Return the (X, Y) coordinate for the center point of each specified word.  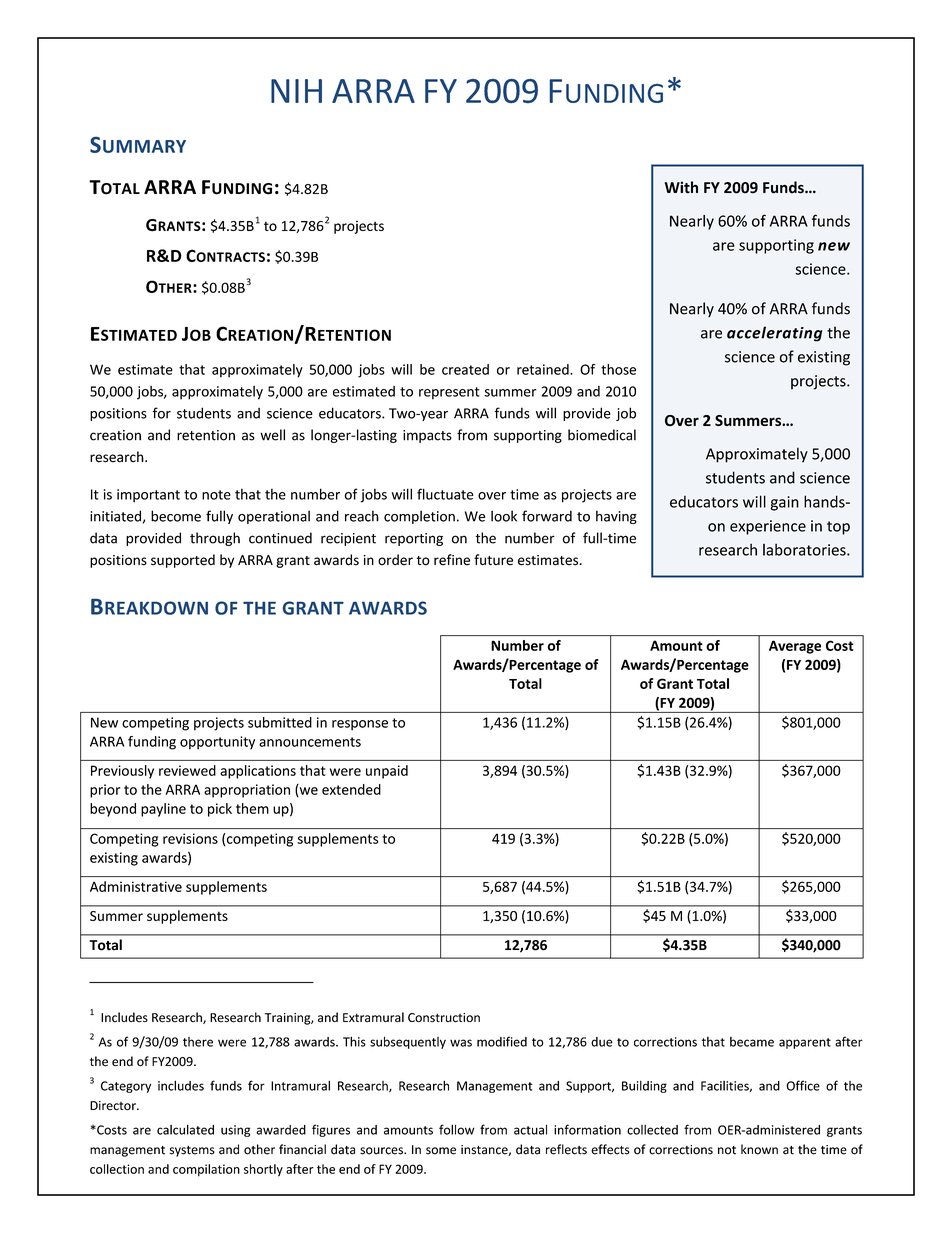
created (465, 369)
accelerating (774, 334)
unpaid (387, 772)
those (618, 369)
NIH (296, 91)
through (215, 539)
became (752, 1042)
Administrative (136, 886)
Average (795, 647)
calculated (185, 1129)
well (272, 435)
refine (452, 560)
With (681, 187)
